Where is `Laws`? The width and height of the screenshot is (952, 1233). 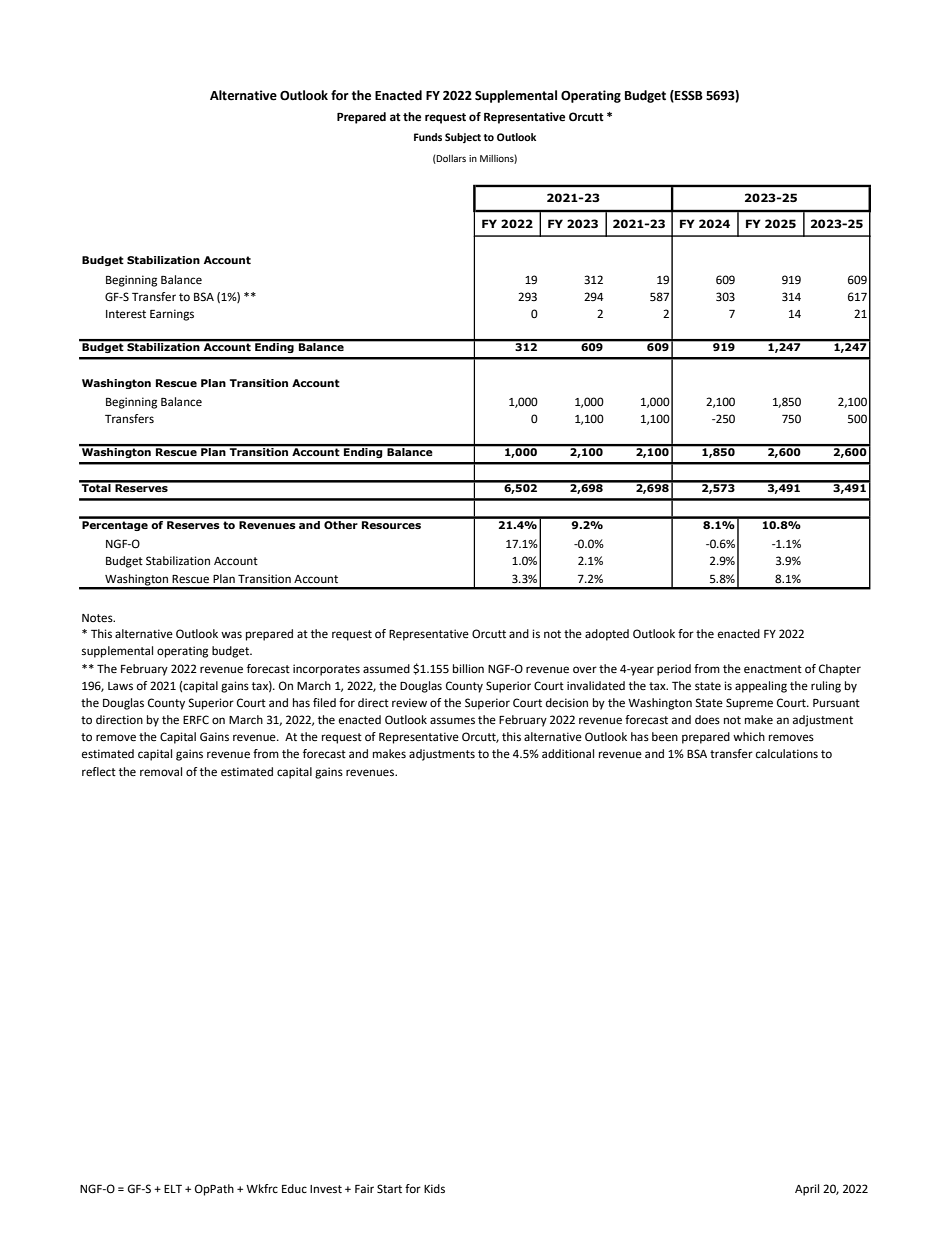
Laws is located at coordinates (120, 686).
